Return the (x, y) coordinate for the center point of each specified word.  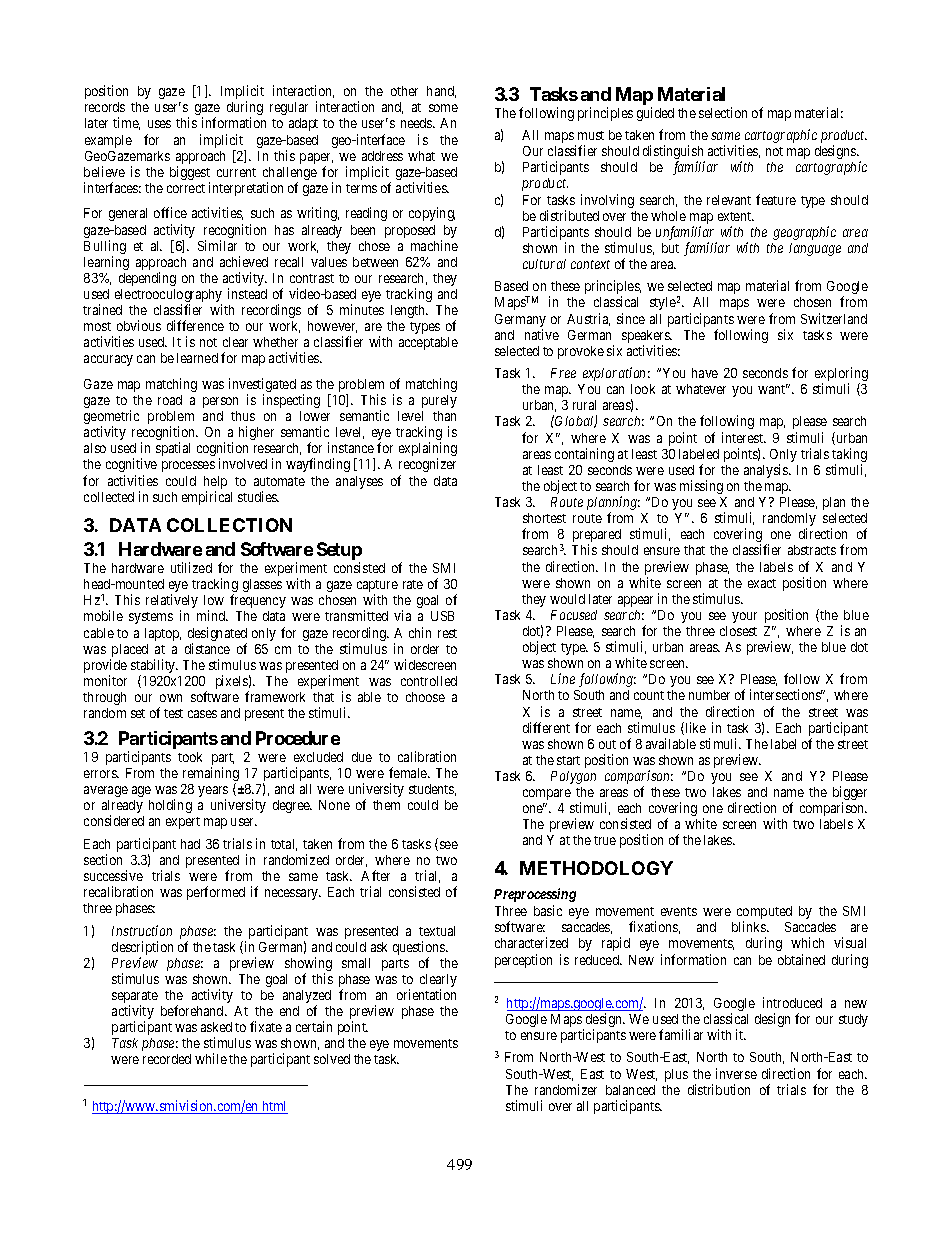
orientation (426, 994)
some (443, 108)
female (409, 772)
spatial (173, 449)
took (190, 757)
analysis (767, 471)
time (126, 123)
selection (723, 112)
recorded (167, 1059)
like (694, 728)
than (444, 416)
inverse (736, 1073)
